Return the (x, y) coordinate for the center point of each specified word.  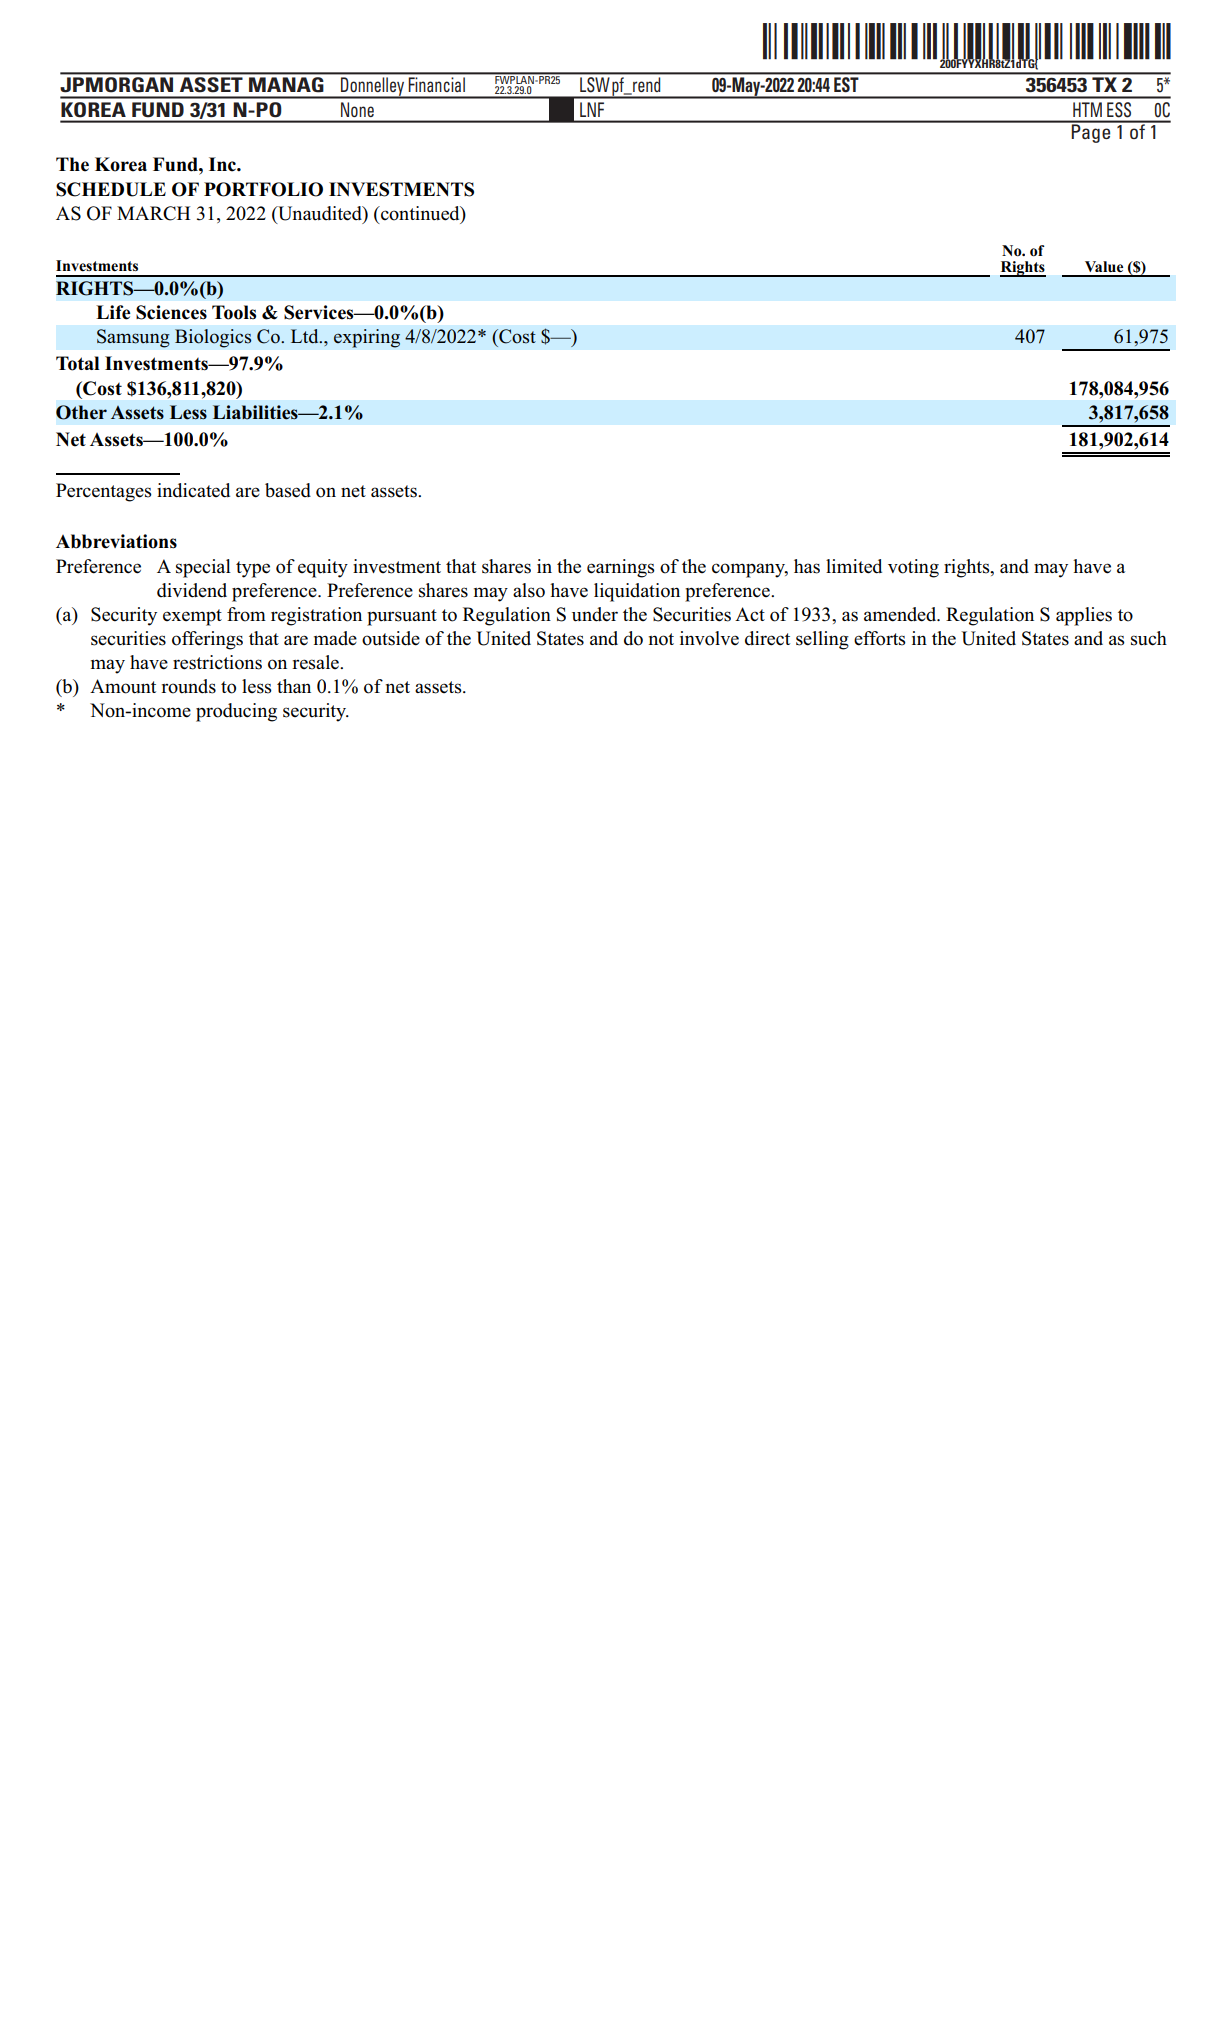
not (661, 639)
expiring (367, 338)
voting (913, 568)
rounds (188, 686)
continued (420, 213)
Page (1091, 132)
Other (81, 412)
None (357, 109)
